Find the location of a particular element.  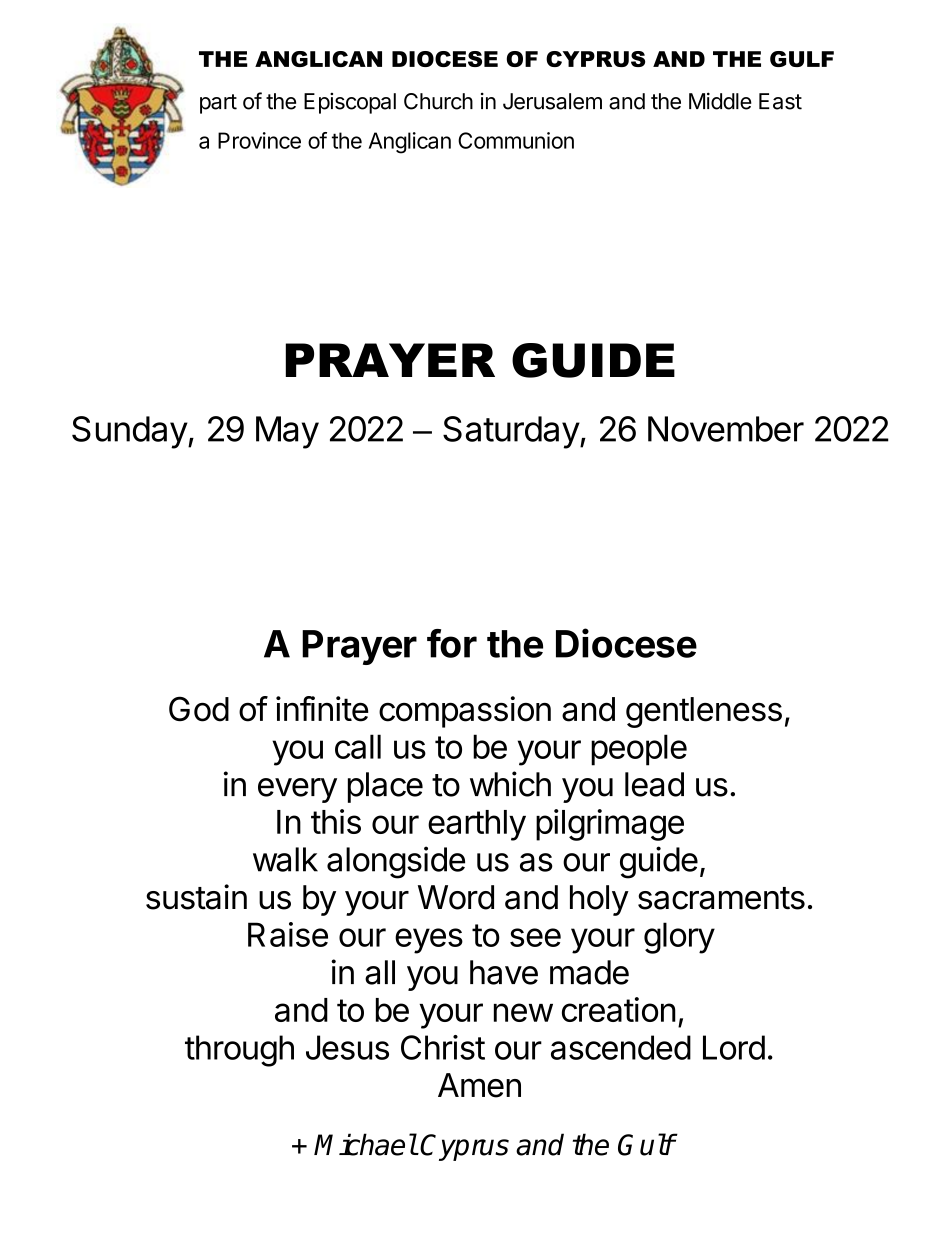

gentleness is located at coordinates (704, 712).
